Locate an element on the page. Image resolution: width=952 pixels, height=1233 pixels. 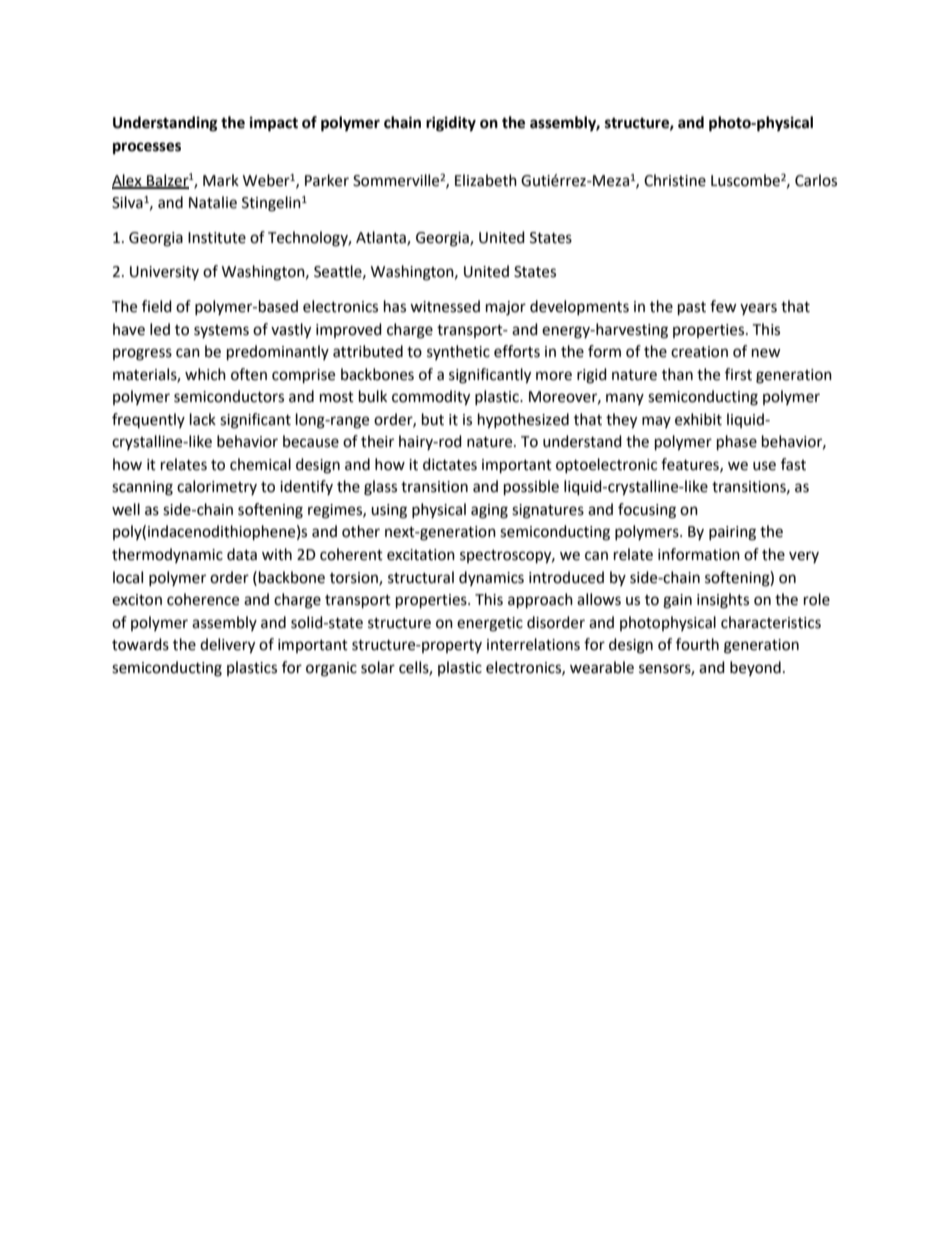
interrelations is located at coordinates (533, 644).
